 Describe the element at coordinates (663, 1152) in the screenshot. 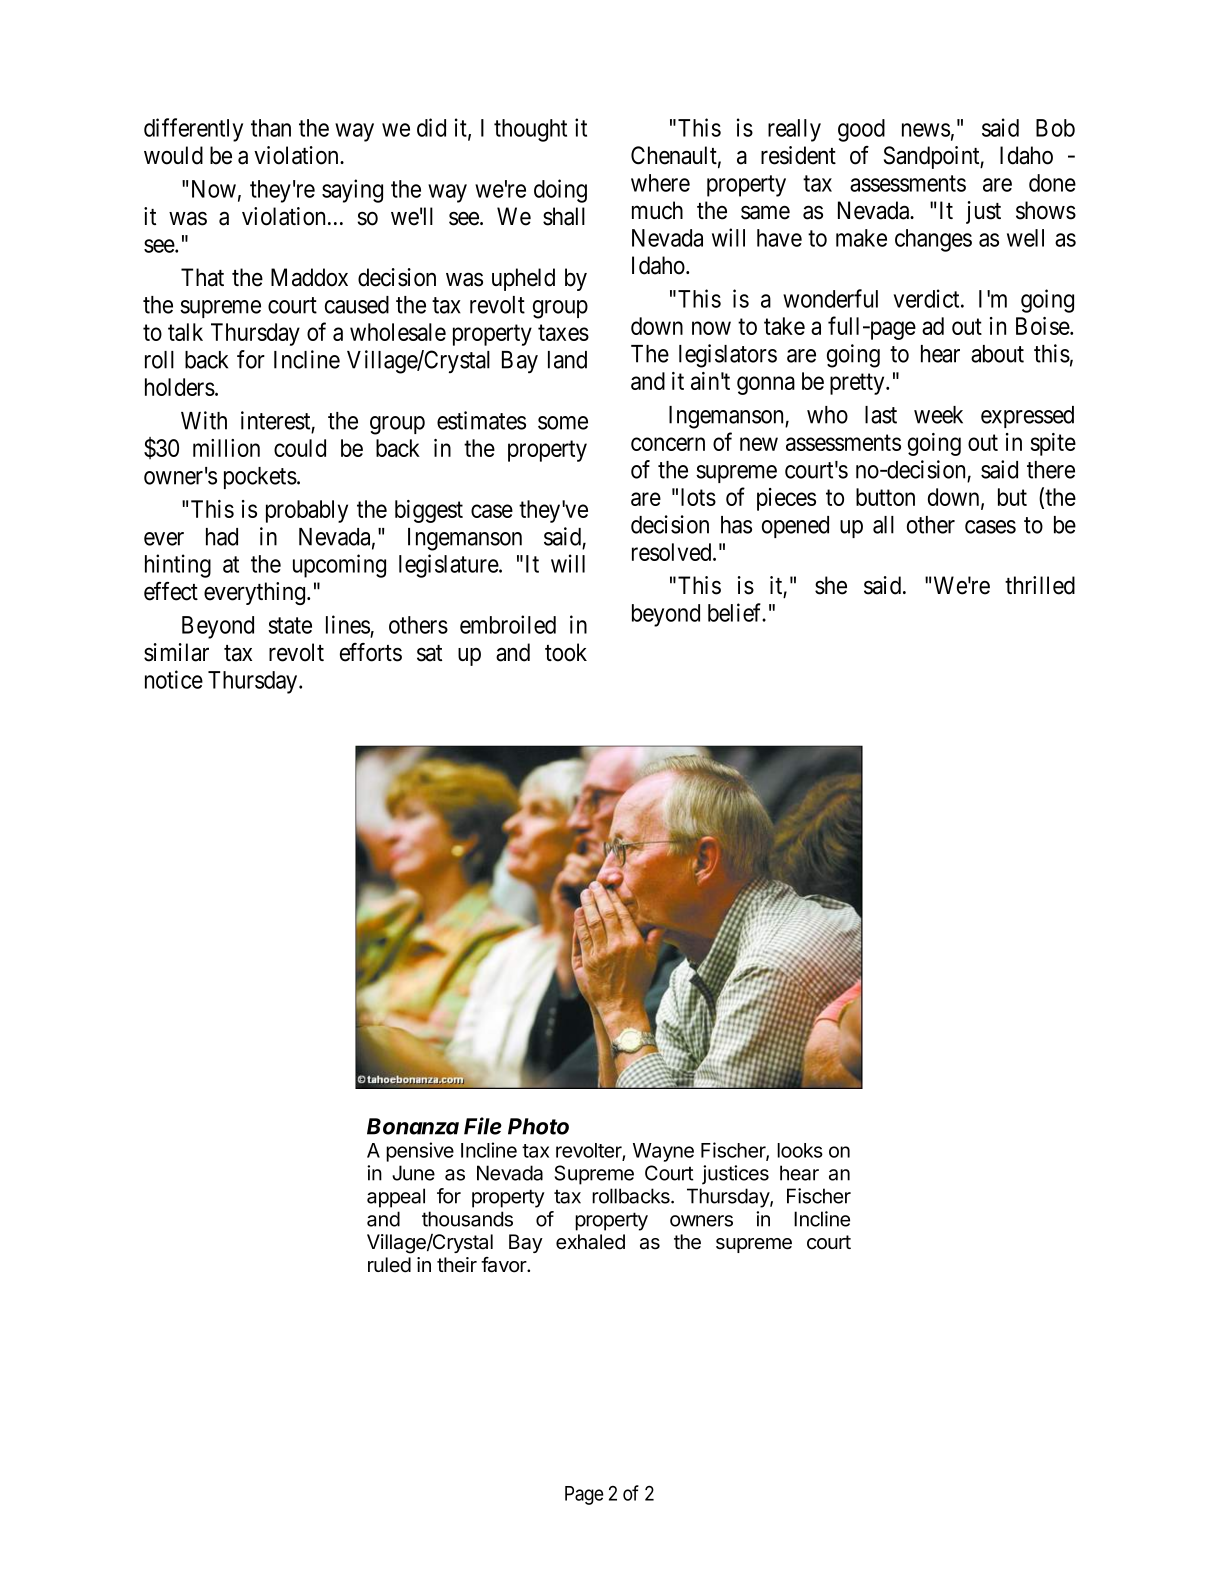

I see `Wayne` at that location.
